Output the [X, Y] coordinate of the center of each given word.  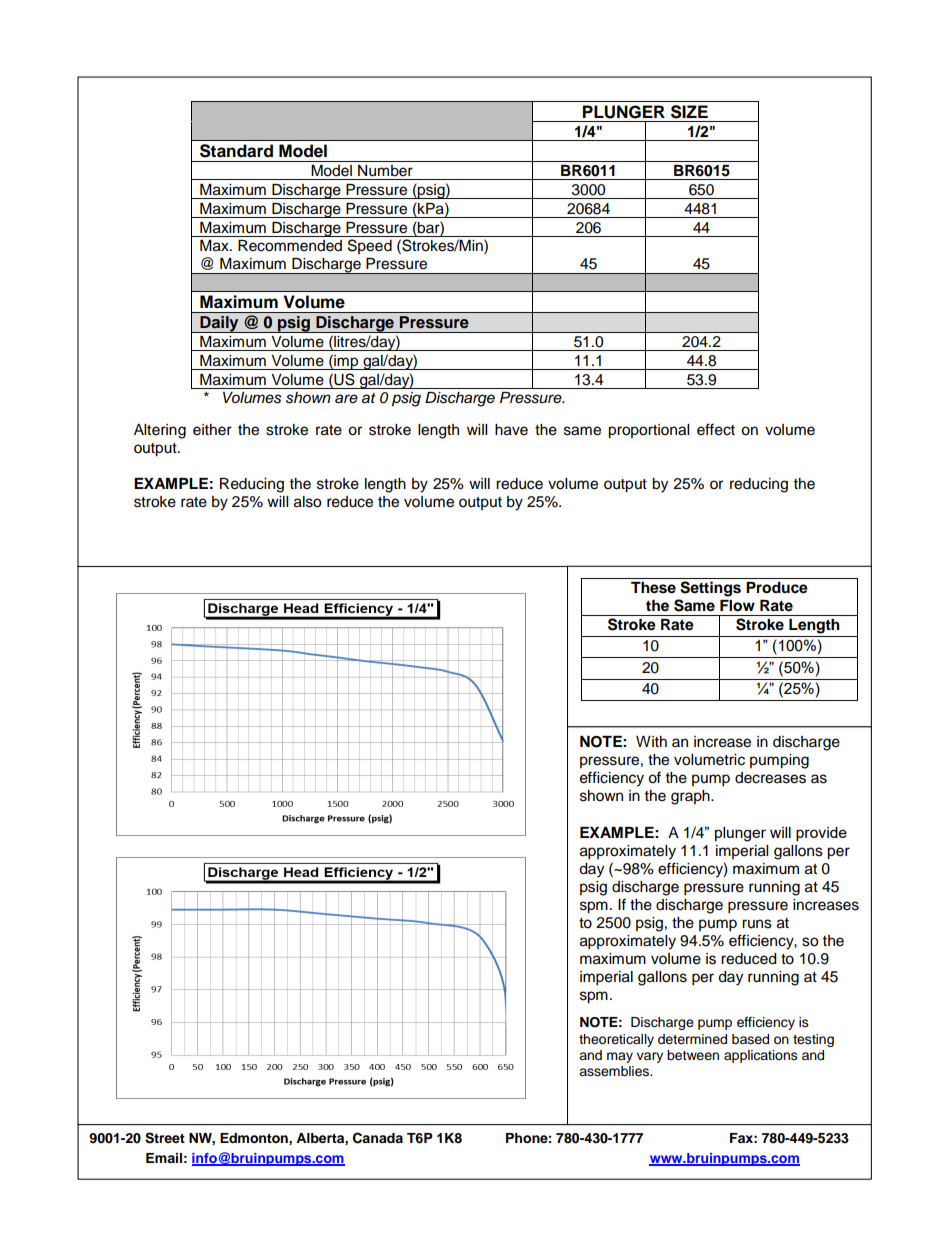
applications [761, 1056]
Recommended [290, 246]
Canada [378, 1138]
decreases [770, 778]
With [651, 741]
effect [716, 429]
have [511, 430]
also [307, 502]
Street [165, 1138]
